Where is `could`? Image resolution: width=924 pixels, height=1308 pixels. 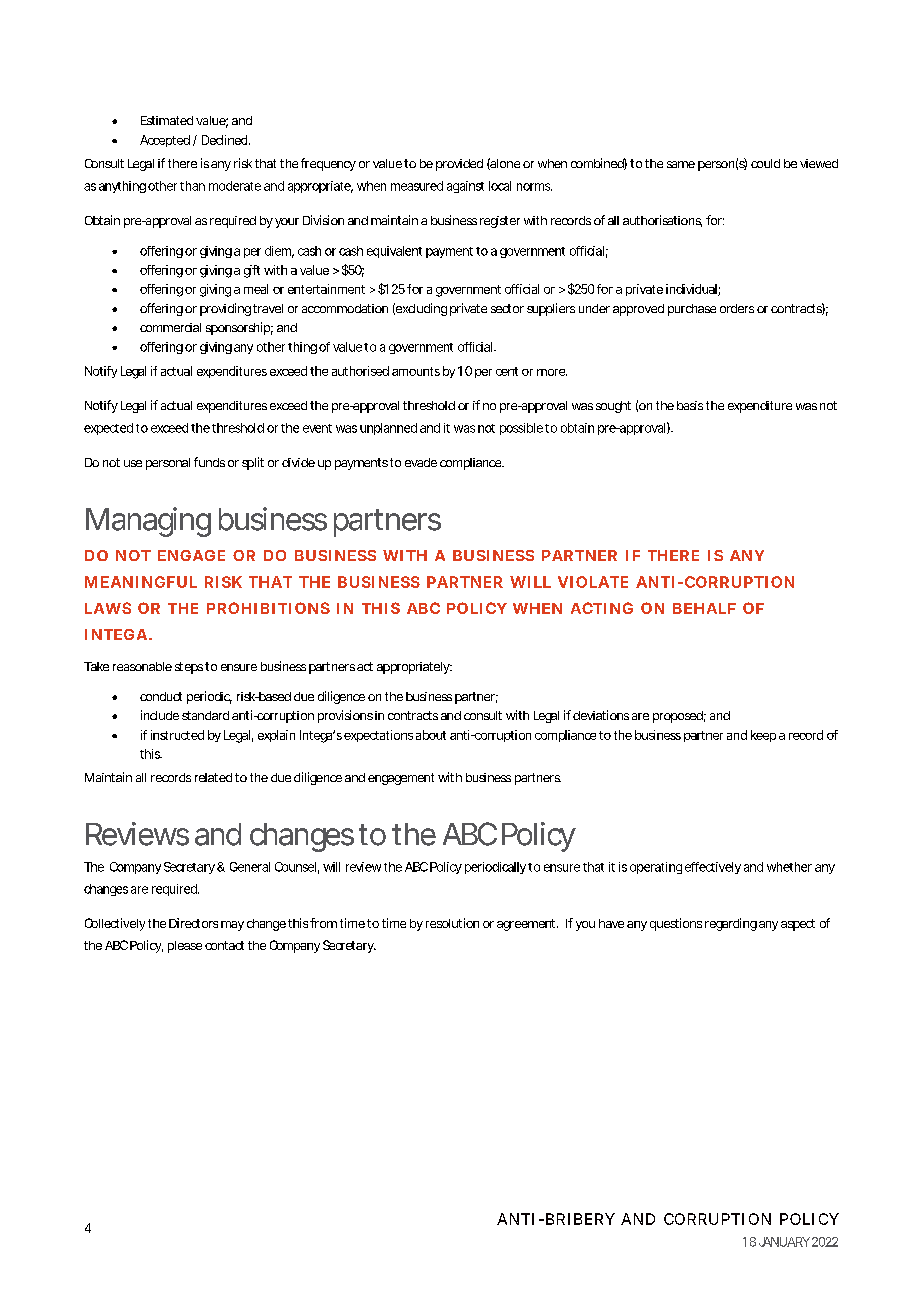 could is located at coordinates (765, 163).
